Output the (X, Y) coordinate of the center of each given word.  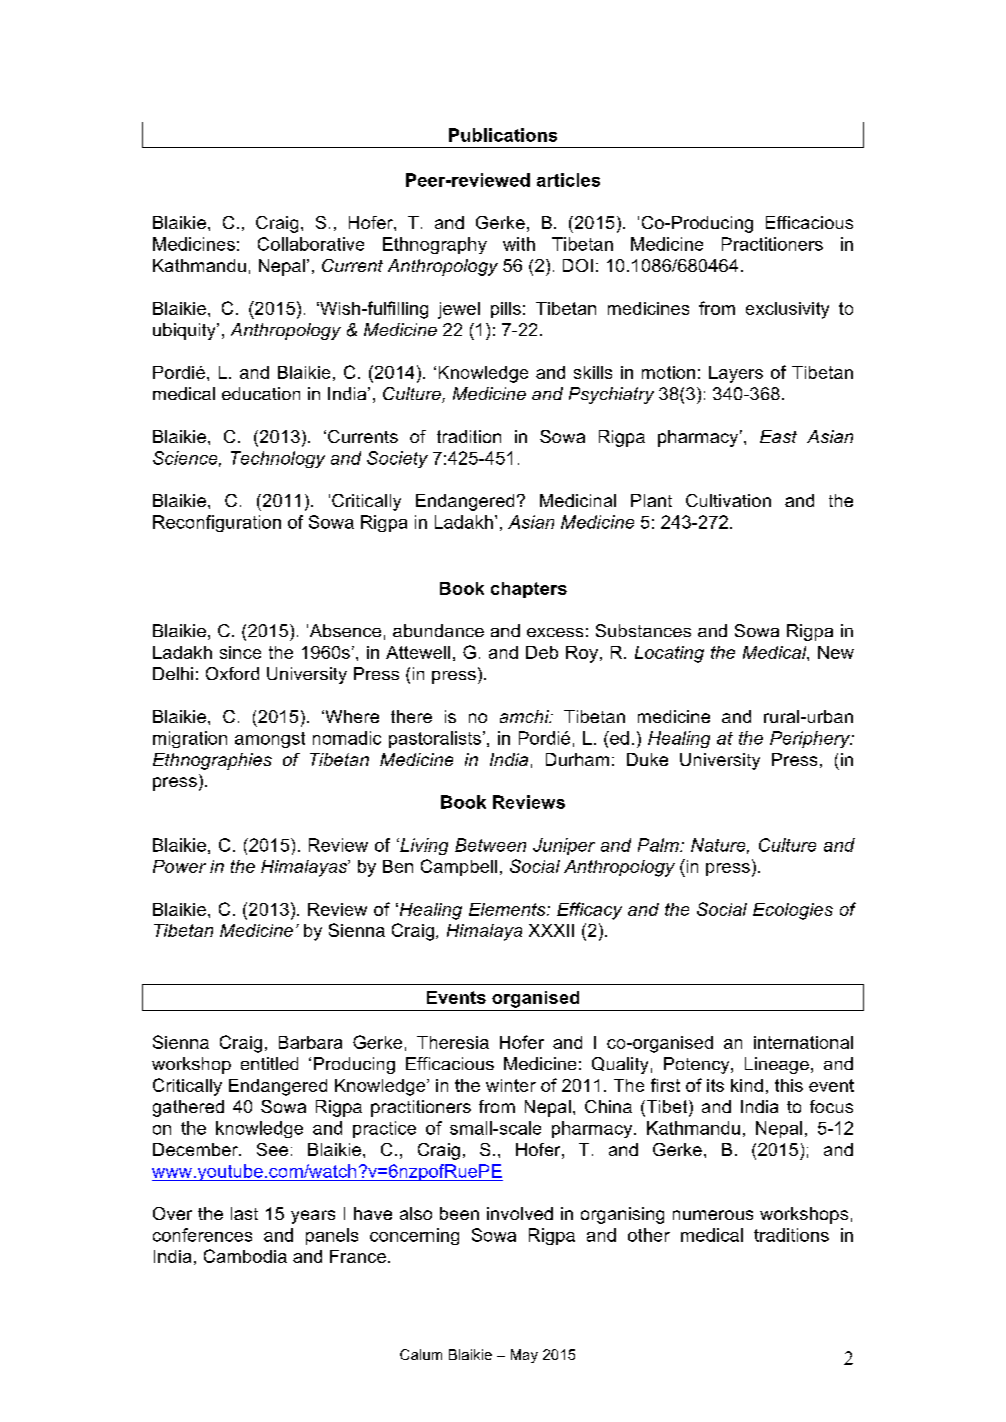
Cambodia (245, 1256)
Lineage (777, 1065)
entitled (269, 1063)
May (524, 1356)
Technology (278, 459)
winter (511, 1085)
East (778, 436)
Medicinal (578, 500)
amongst (270, 740)
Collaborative (311, 244)
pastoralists (435, 739)
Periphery (811, 739)
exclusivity (787, 310)
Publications (503, 135)
